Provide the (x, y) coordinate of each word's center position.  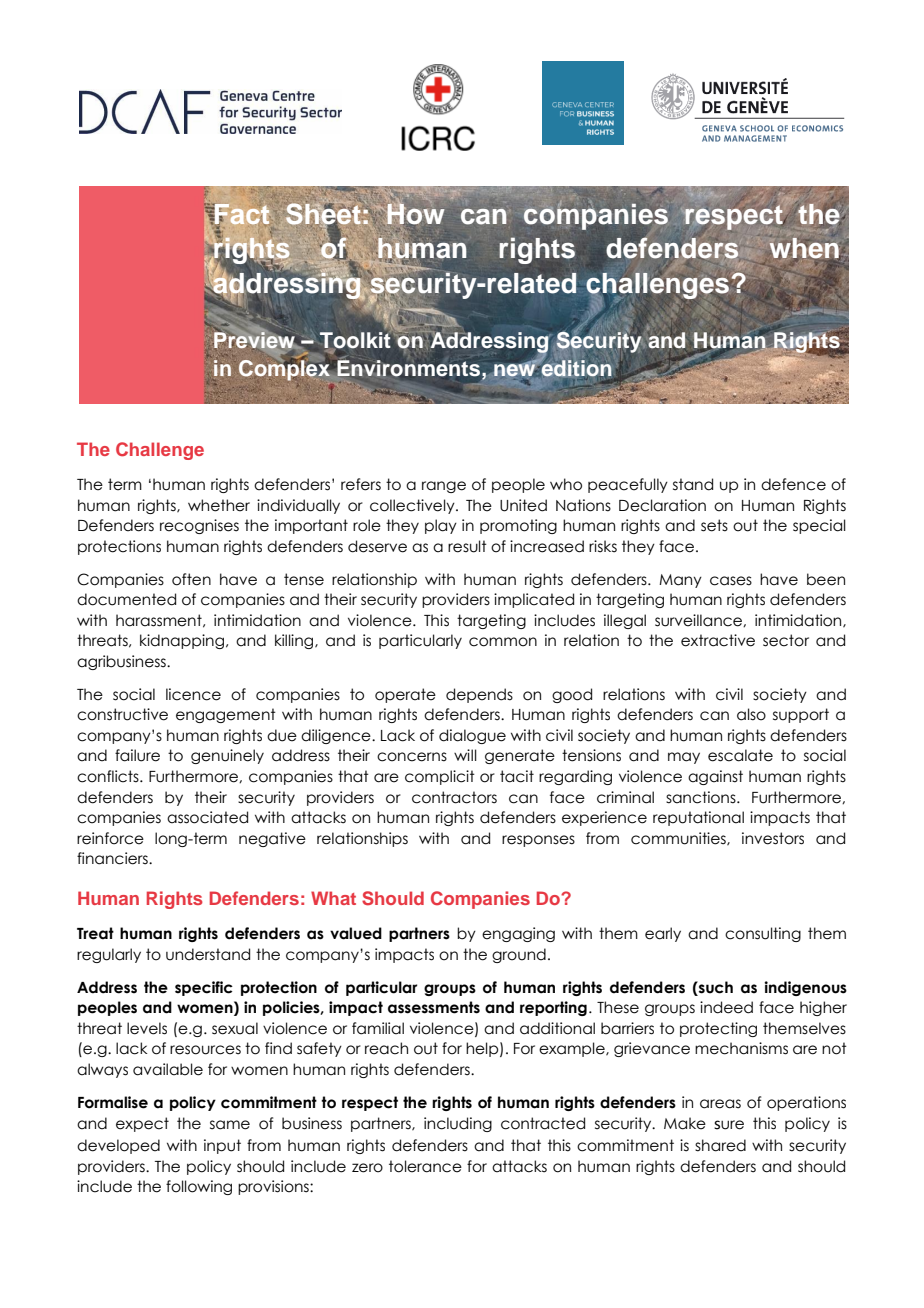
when (805, 249)
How (415, 212)
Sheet (323, 214)
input (222, 1146)
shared (720, 1145)
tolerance (425, 1166)
